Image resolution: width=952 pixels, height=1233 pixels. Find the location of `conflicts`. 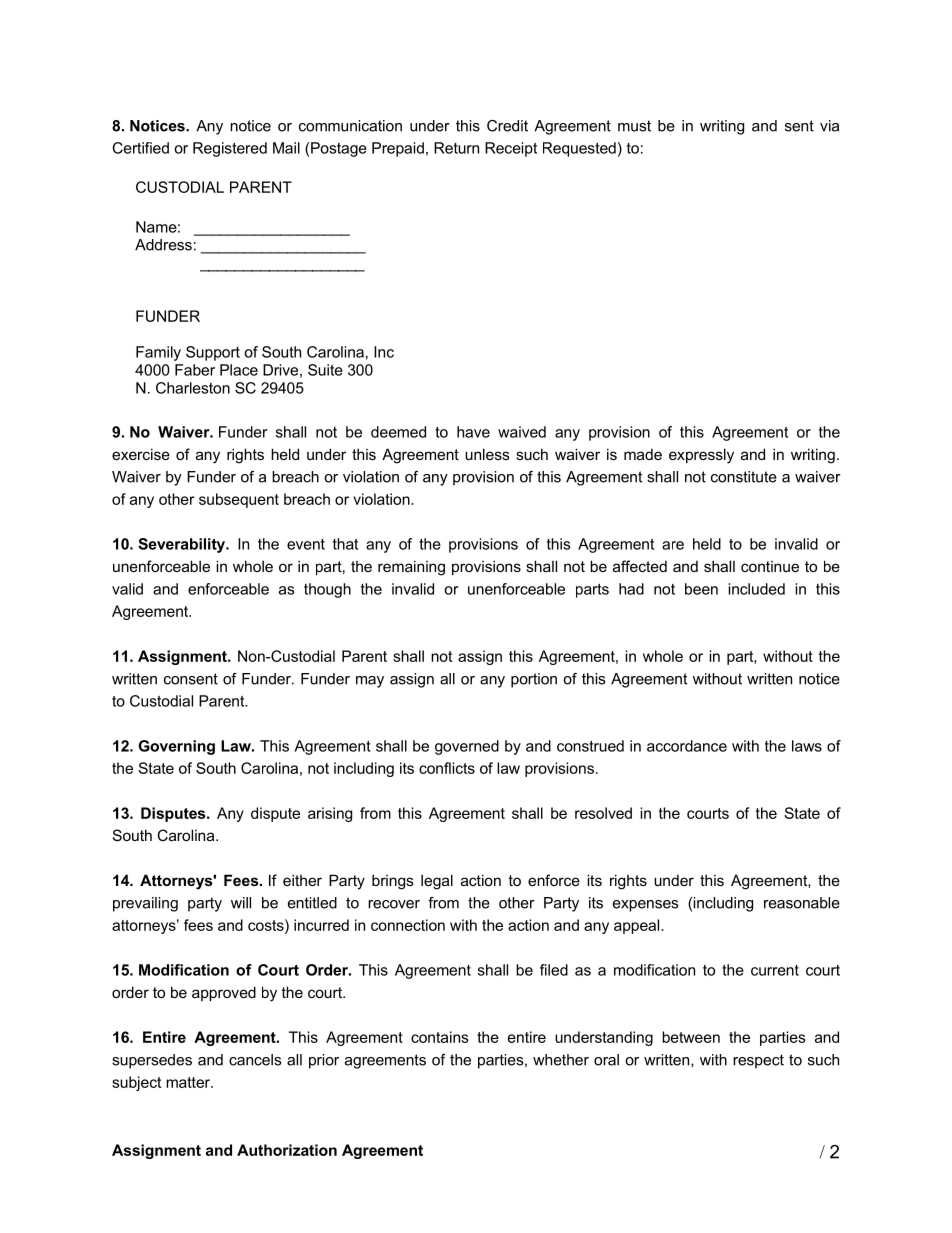

conflicts is located at coordinates (447, 768).
